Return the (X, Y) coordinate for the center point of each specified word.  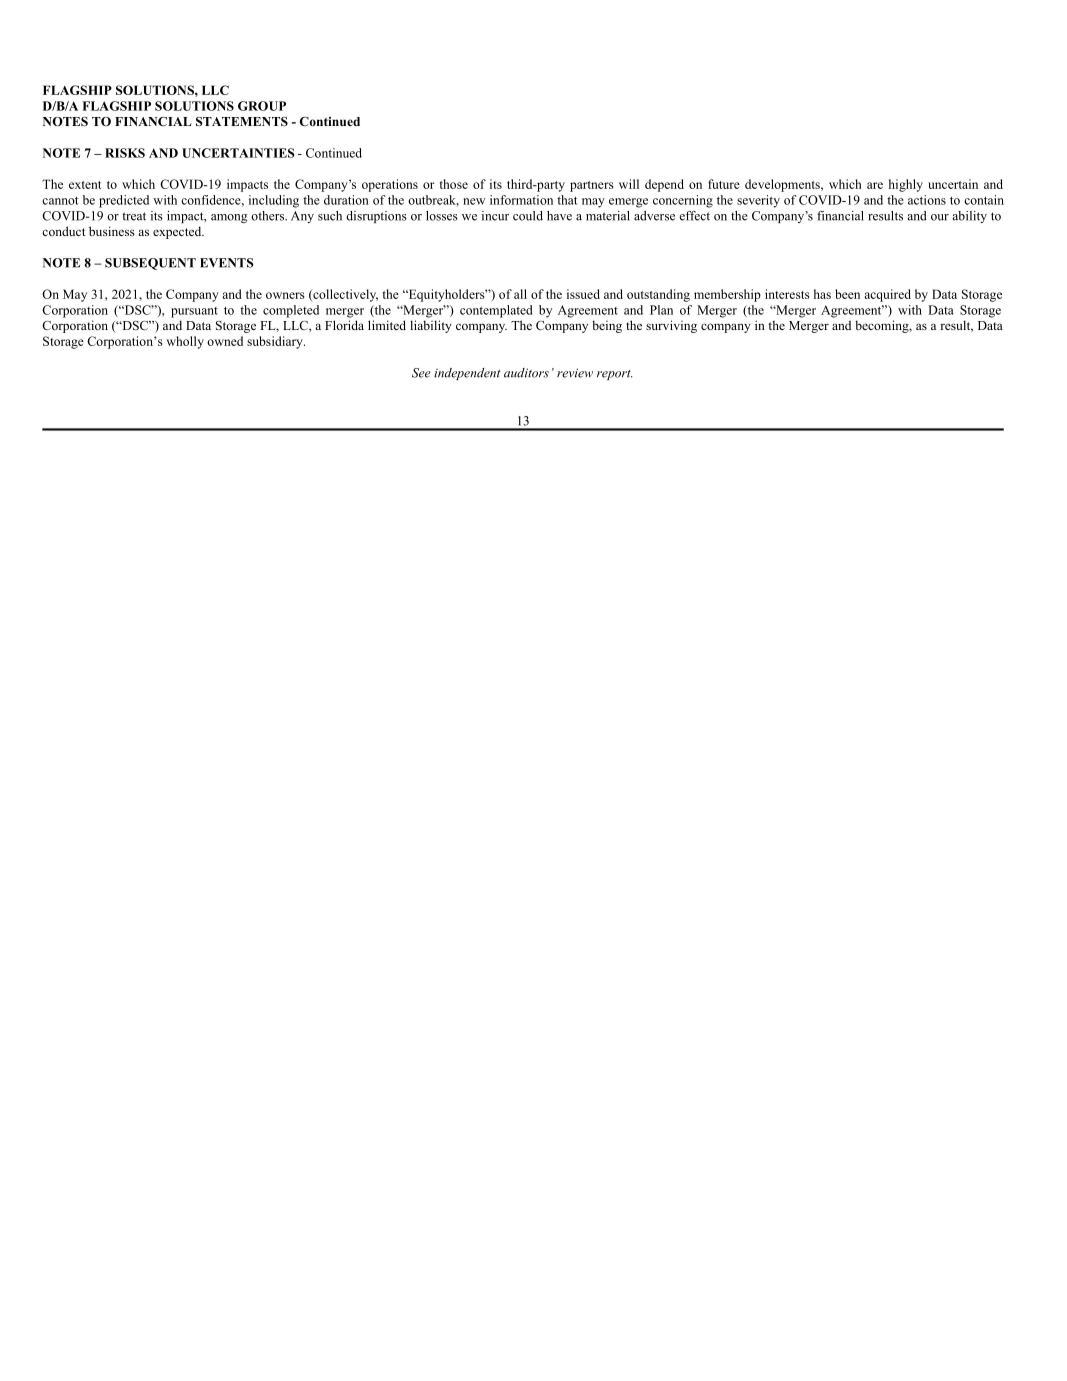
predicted (124, 201)
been (847, 294)
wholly (185, 342)
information (521, 200)
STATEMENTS (242, 121)
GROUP (262, 106)
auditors (526, 373)
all (520, 294)
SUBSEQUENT (150, 264)
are (875, 185)
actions (927, 200)
